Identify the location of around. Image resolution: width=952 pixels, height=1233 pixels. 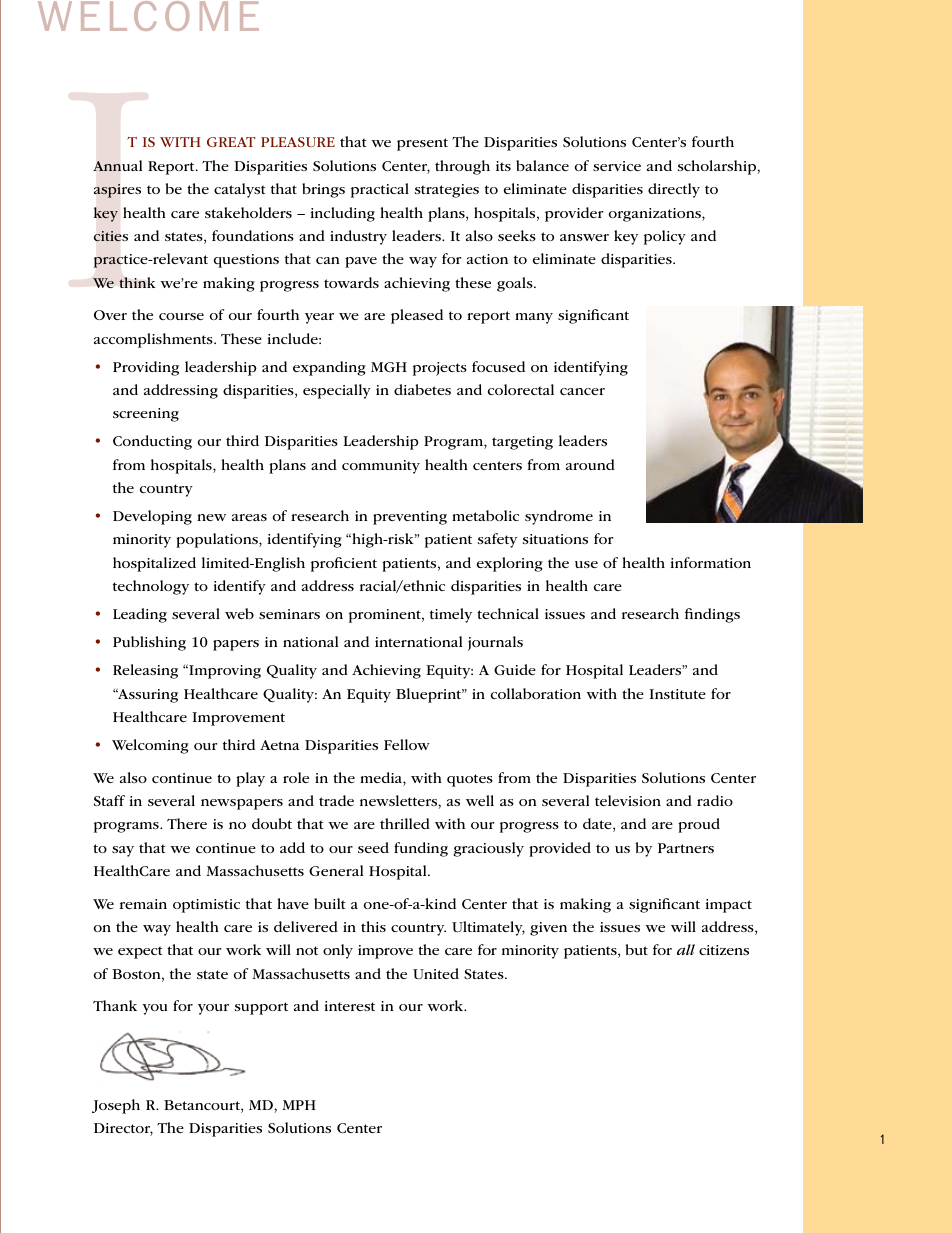
(590, 464).
